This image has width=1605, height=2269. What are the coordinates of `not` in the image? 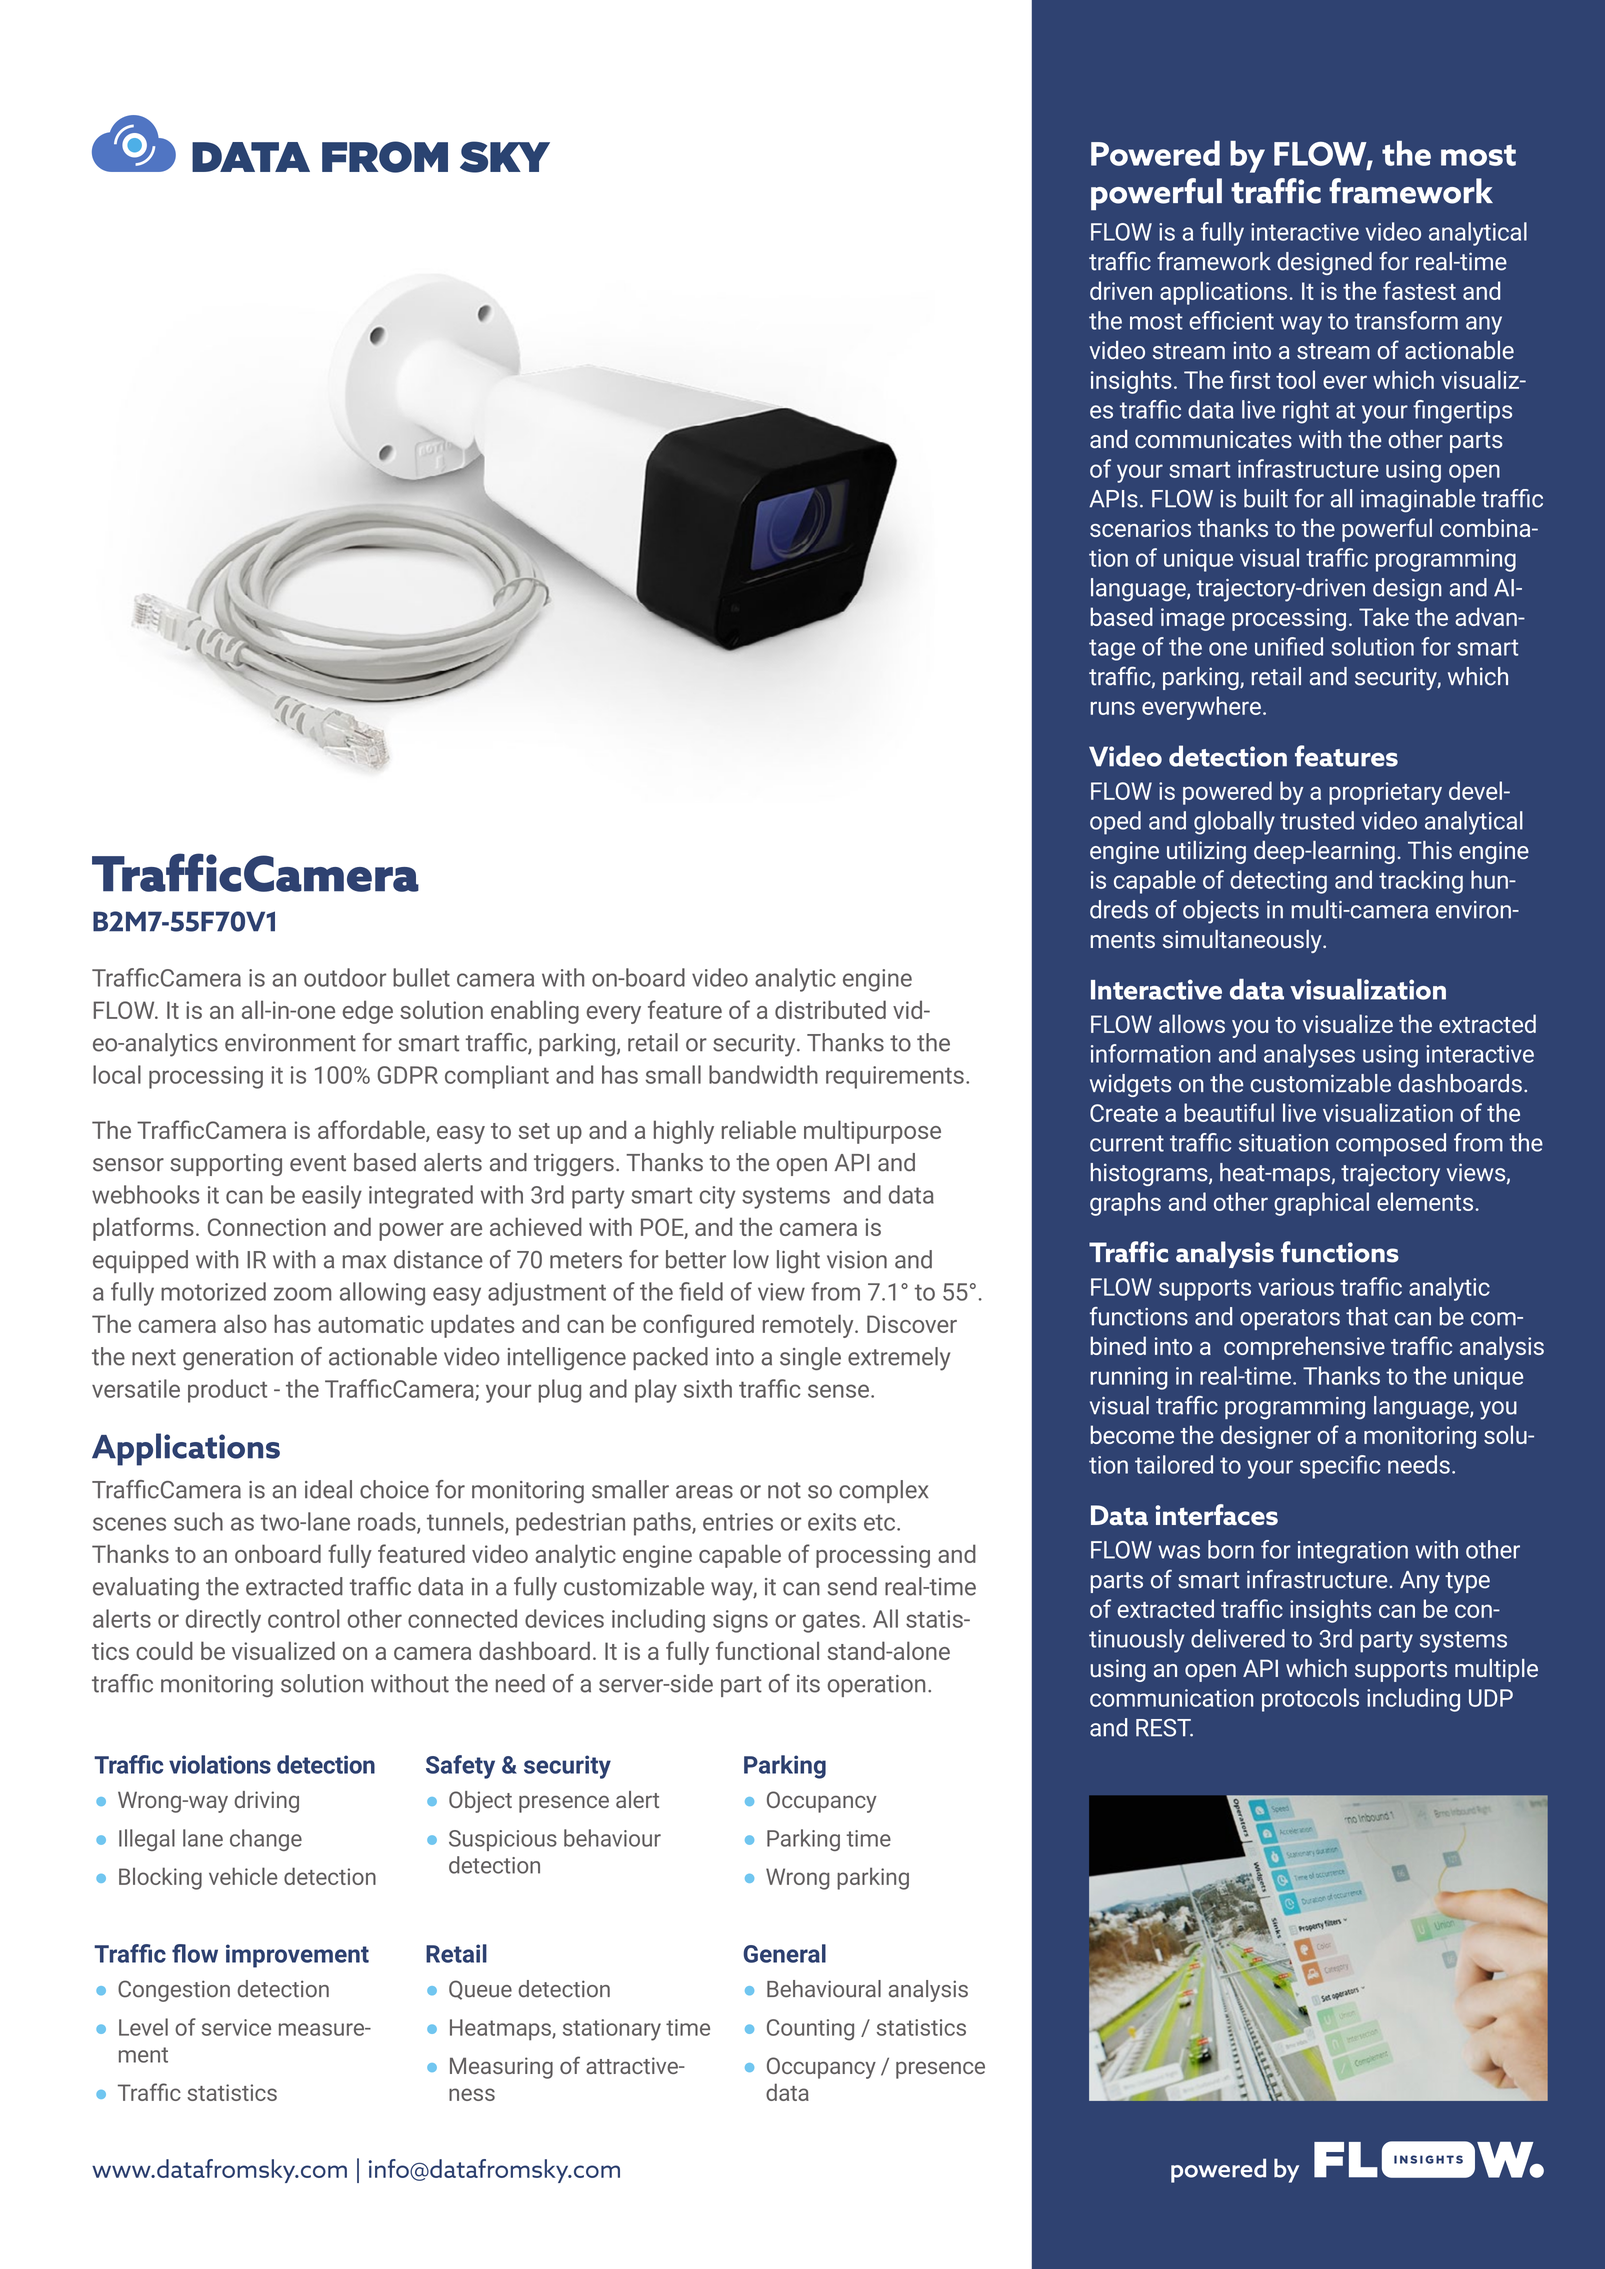 It's located at (784, 1490).
